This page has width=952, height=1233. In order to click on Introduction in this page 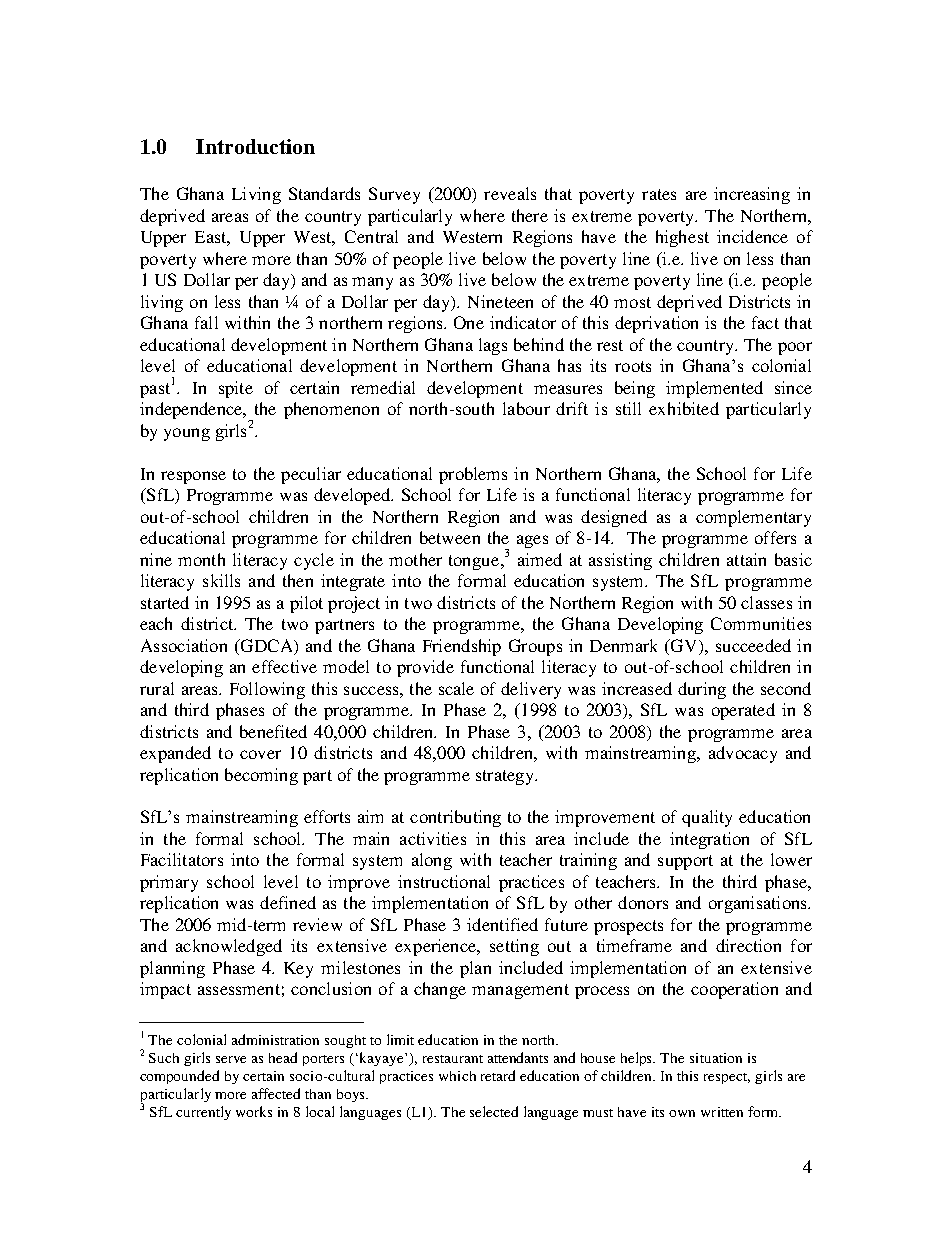, I will do `click(255, 146)`.
